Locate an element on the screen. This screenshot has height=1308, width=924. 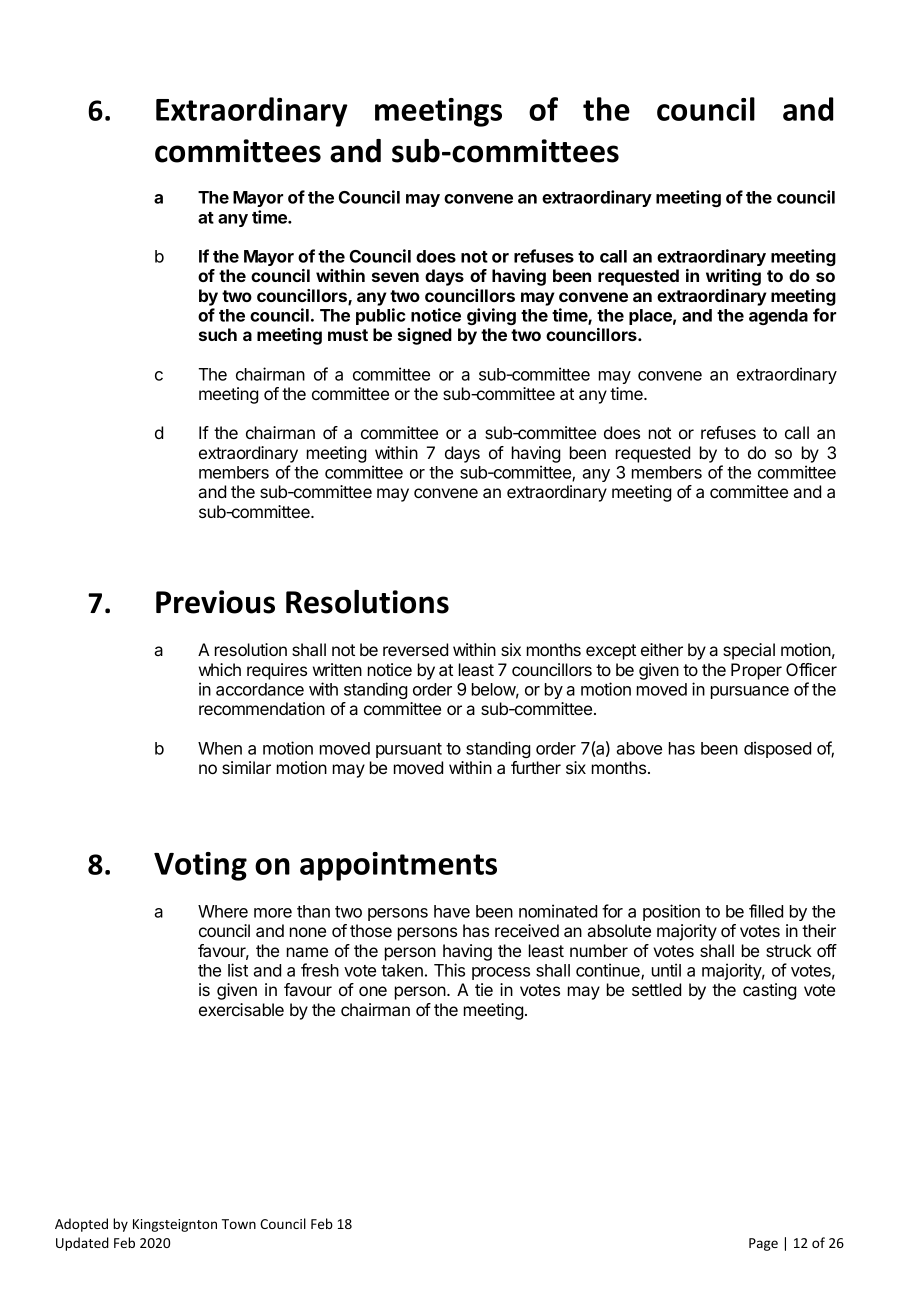
giving is located at coordinates (491, 316).
